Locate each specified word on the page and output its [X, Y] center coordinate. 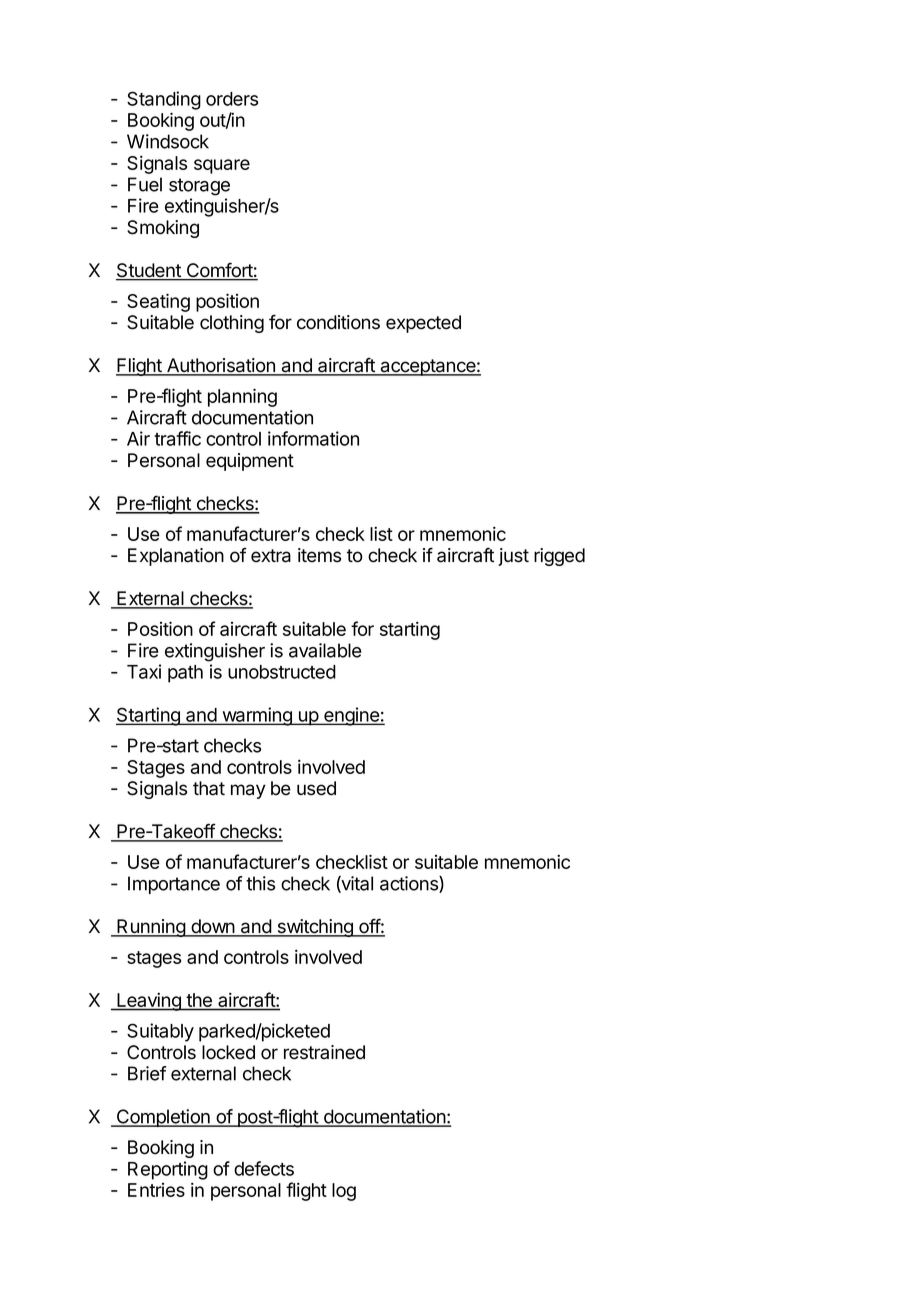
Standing [164, 100]
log [344, 1192]
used [316, 788]
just [513, 557]
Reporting [168, 1170]
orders [232, 99]
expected [423, 324]
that [209, 788]
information [313, 438]
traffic [177, 438]
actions [410, 884]
